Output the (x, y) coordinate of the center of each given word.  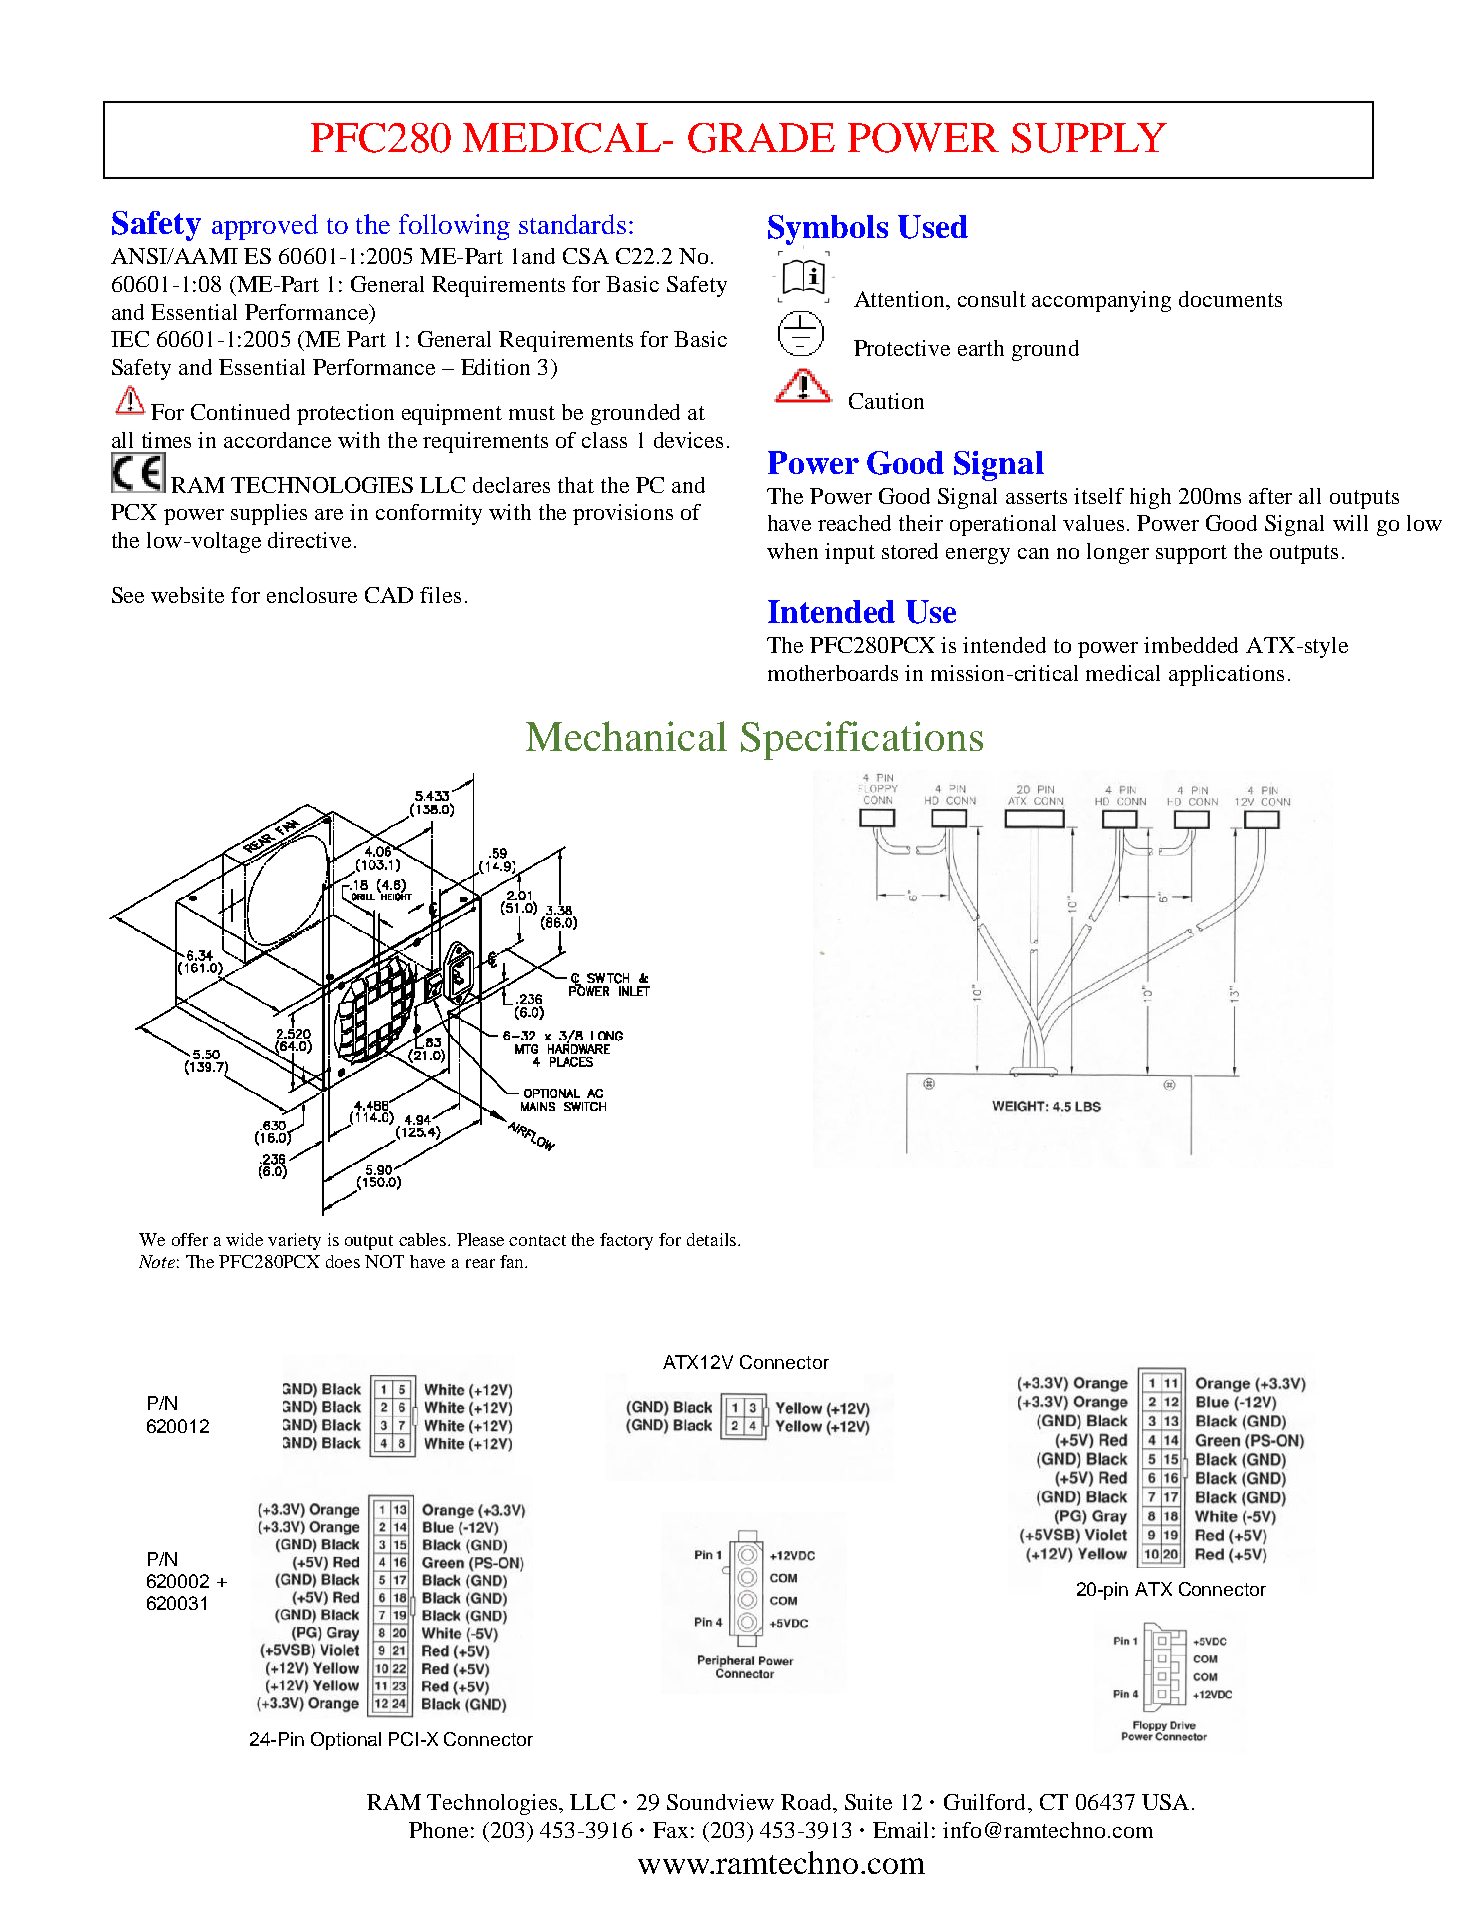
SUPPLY (1089, 138)
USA (1165, 1802)
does (343, 1261)
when (792, 551)
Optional (346, 1741)
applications (1226, 675)
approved (265, 227)
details (711, 1239)
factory (626, 1241)
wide (244, 1239)
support (1191, 554)
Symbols (828, 231)
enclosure (312, 595)
